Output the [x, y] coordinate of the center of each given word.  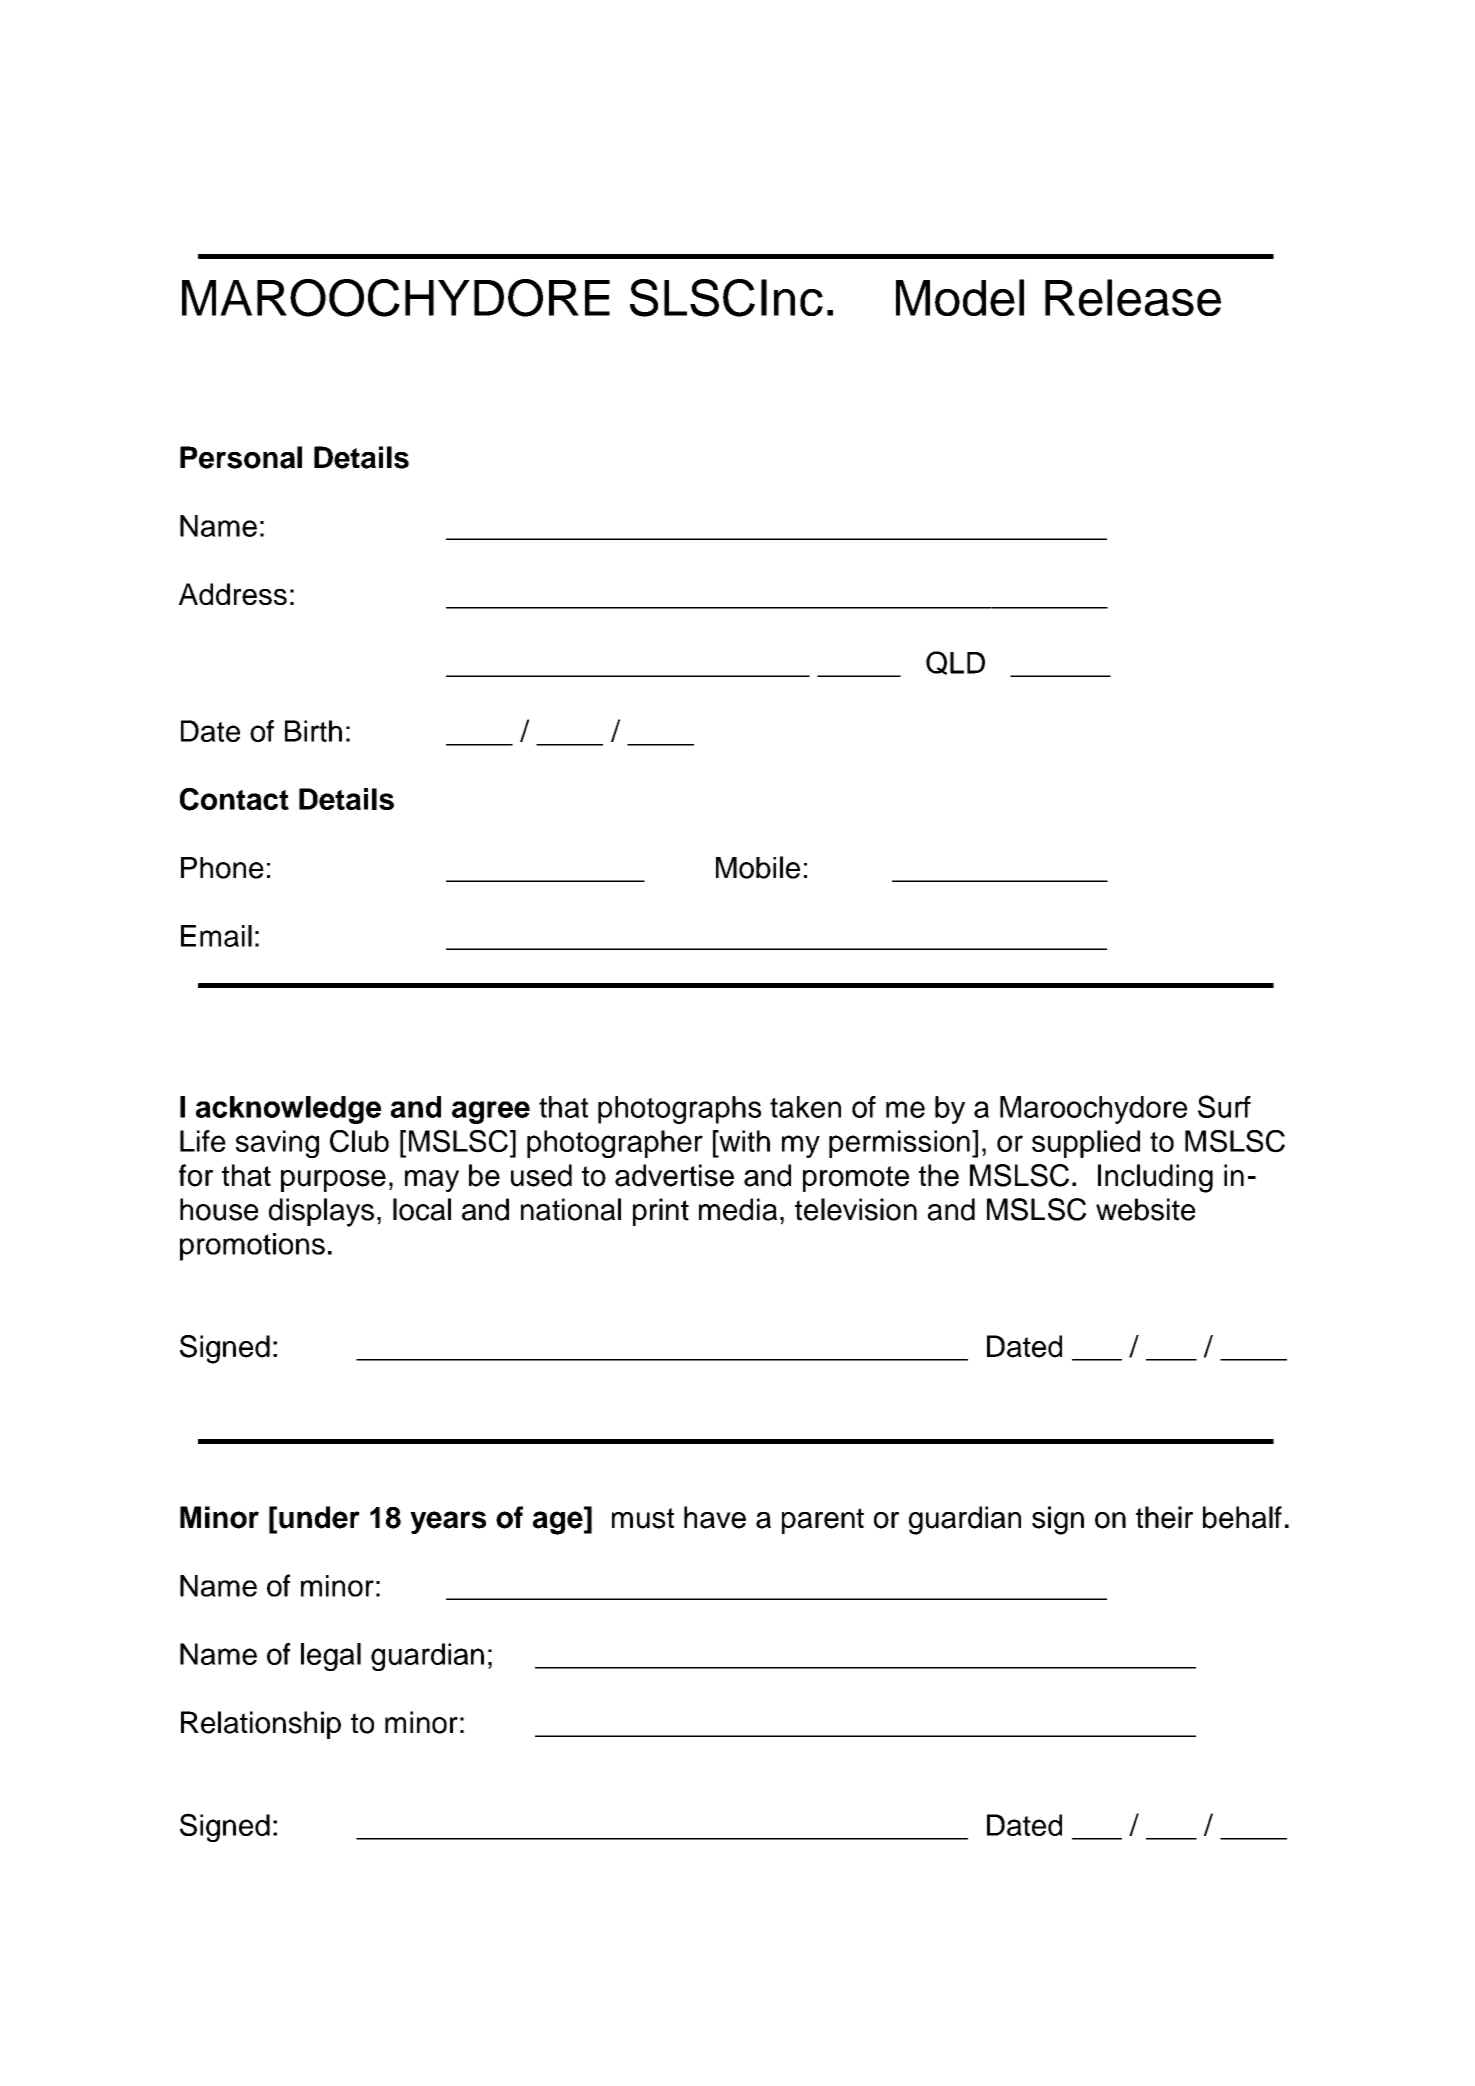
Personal [241, 457]
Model [960, 297]
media [738, 1209]
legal [331, 1657]
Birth [313, 731]
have [715, 1517]
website [1145, 1209]
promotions [252, 1247]
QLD [955, 663]
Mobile [758, 867]
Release [1133, 297]
